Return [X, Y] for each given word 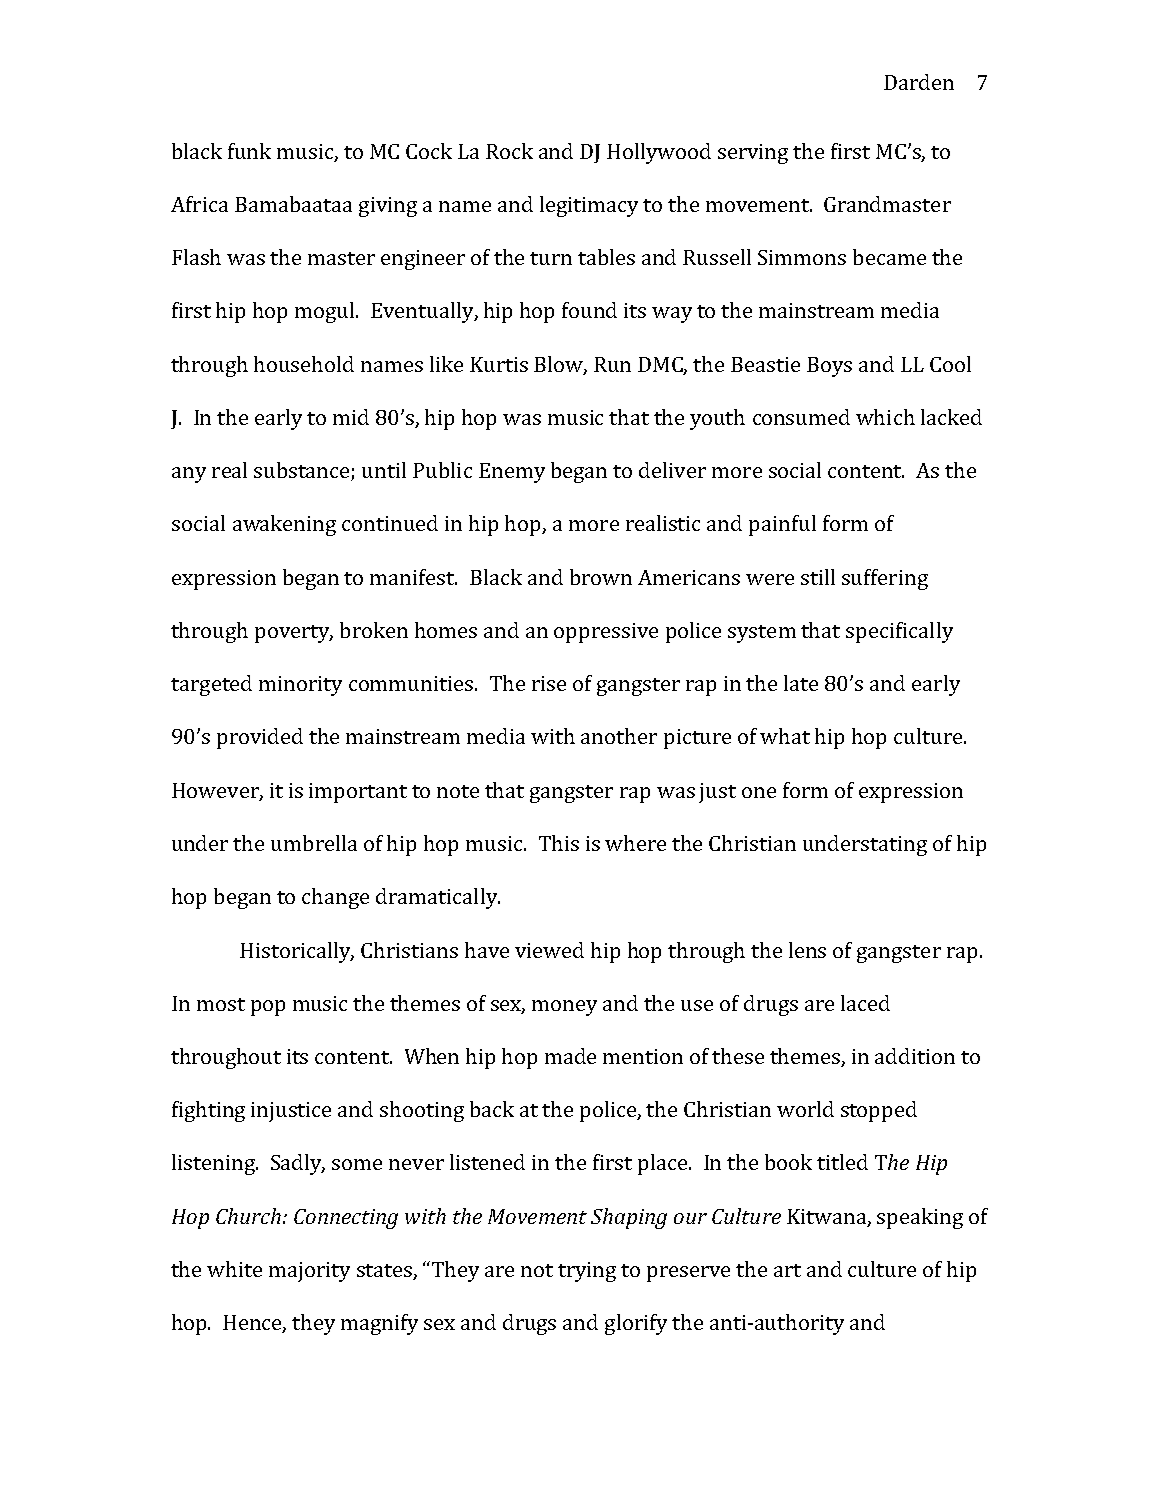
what [785, 736]
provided [260, 738]
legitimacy [589, 206]
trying [587, 1272]
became [889, 257]
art [787, 1270]
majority [309, 1272]
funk [249, 151]
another [619, 736]
